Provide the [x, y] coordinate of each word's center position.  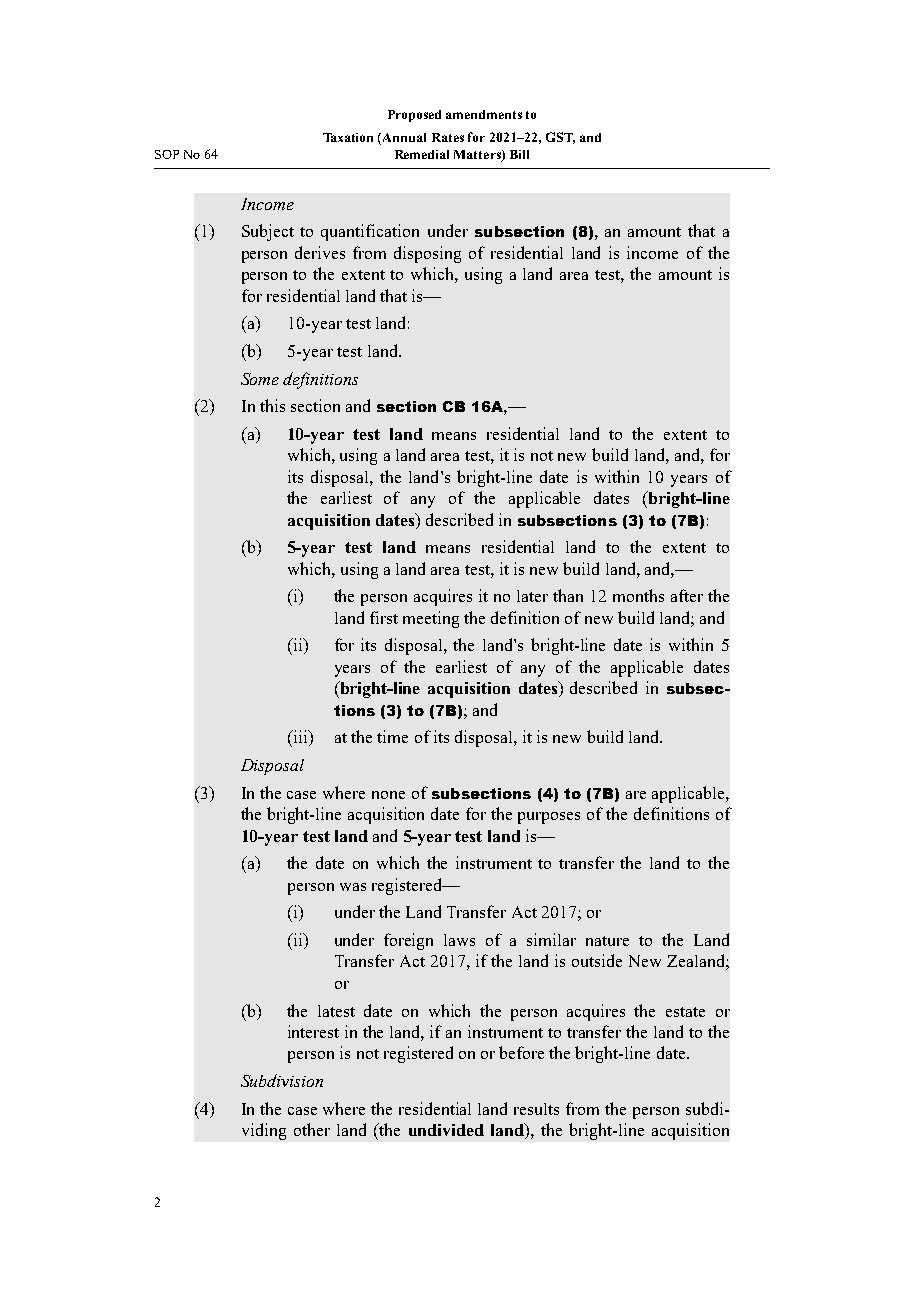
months [638, 595]
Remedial [422, 154]
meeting [431, 619]
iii [300, 738]
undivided [446, 1130]
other [312, 1129]
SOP [167, 154]
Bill [519, 154]
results [536, 1109]
